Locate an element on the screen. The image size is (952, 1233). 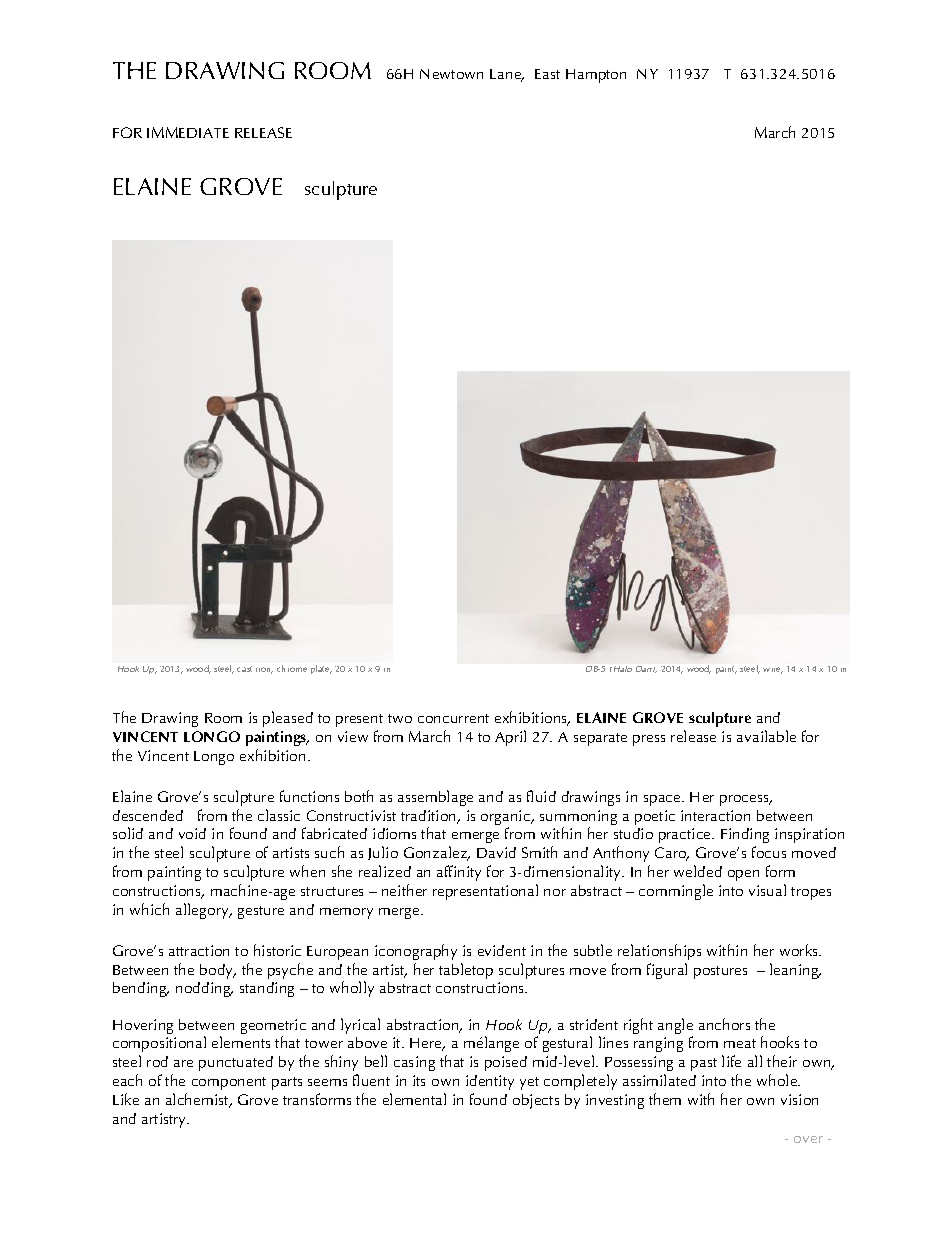
Newtown is located at coordinates (451, 74).
